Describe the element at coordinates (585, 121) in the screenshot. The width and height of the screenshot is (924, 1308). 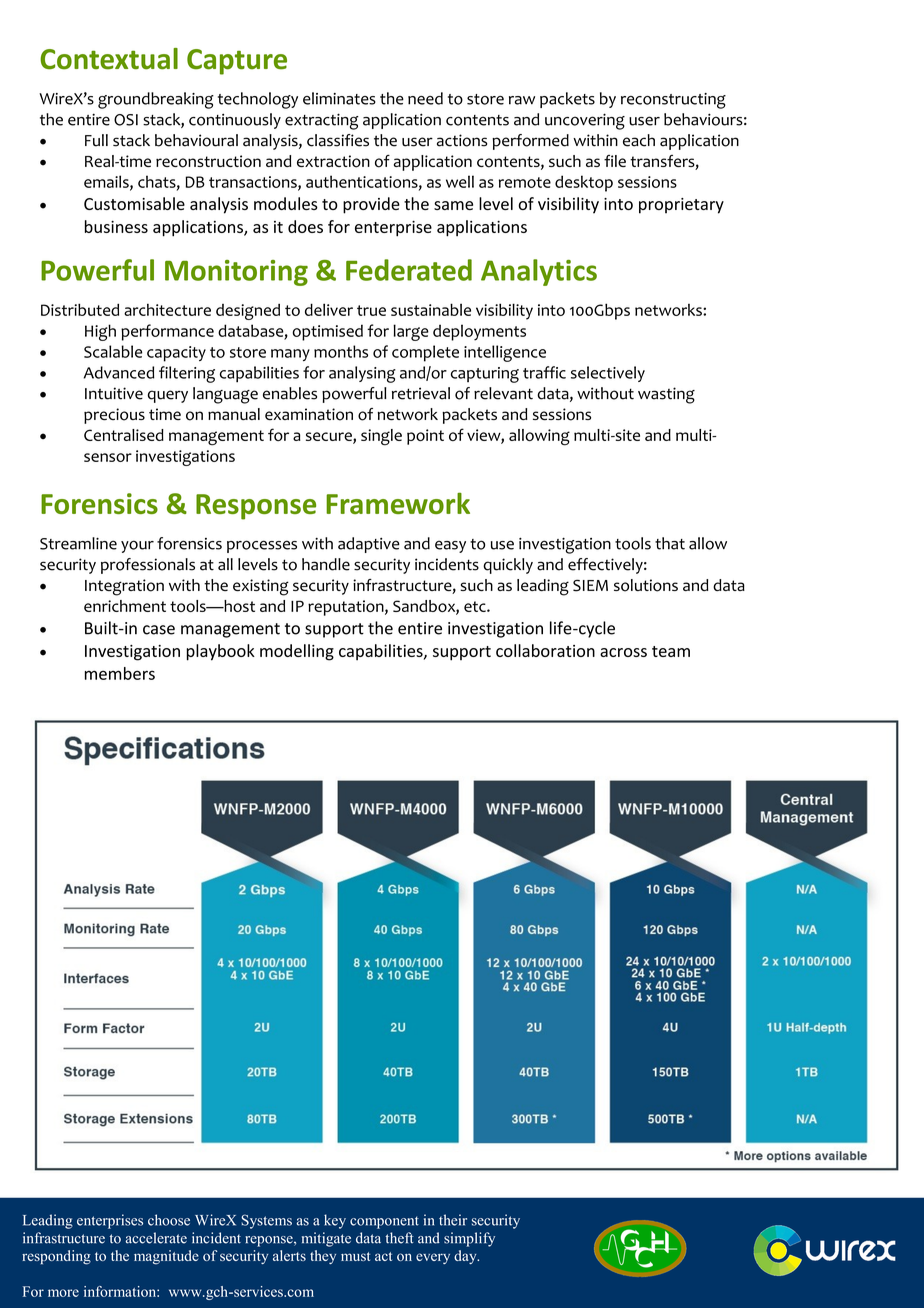
I see `uncovering` at that location.
